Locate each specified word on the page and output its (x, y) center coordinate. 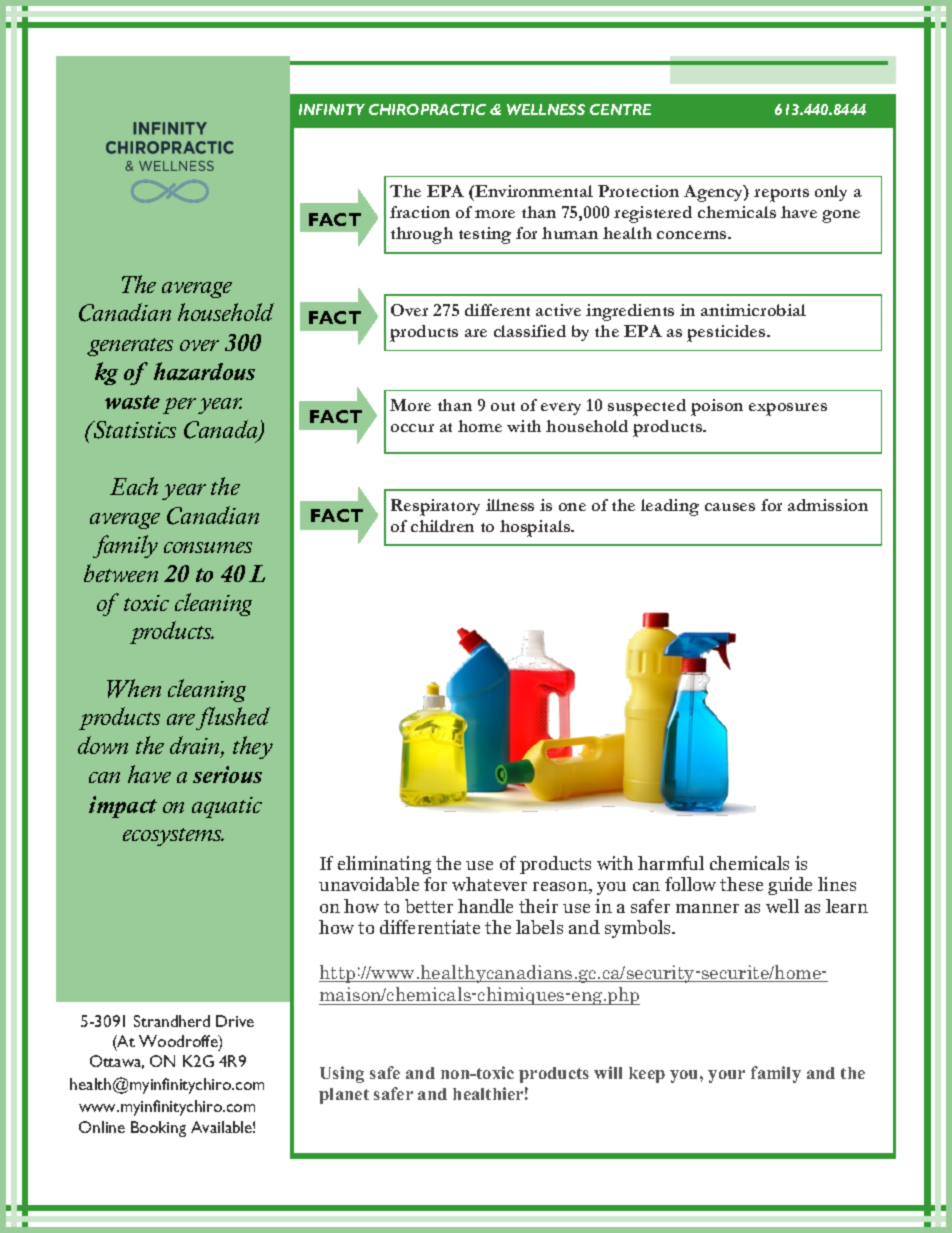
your (726, 1076)
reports (781, 195)
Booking (158, 1129)
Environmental (533, 191)
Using (342, 1074)
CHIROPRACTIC (427, 109)
